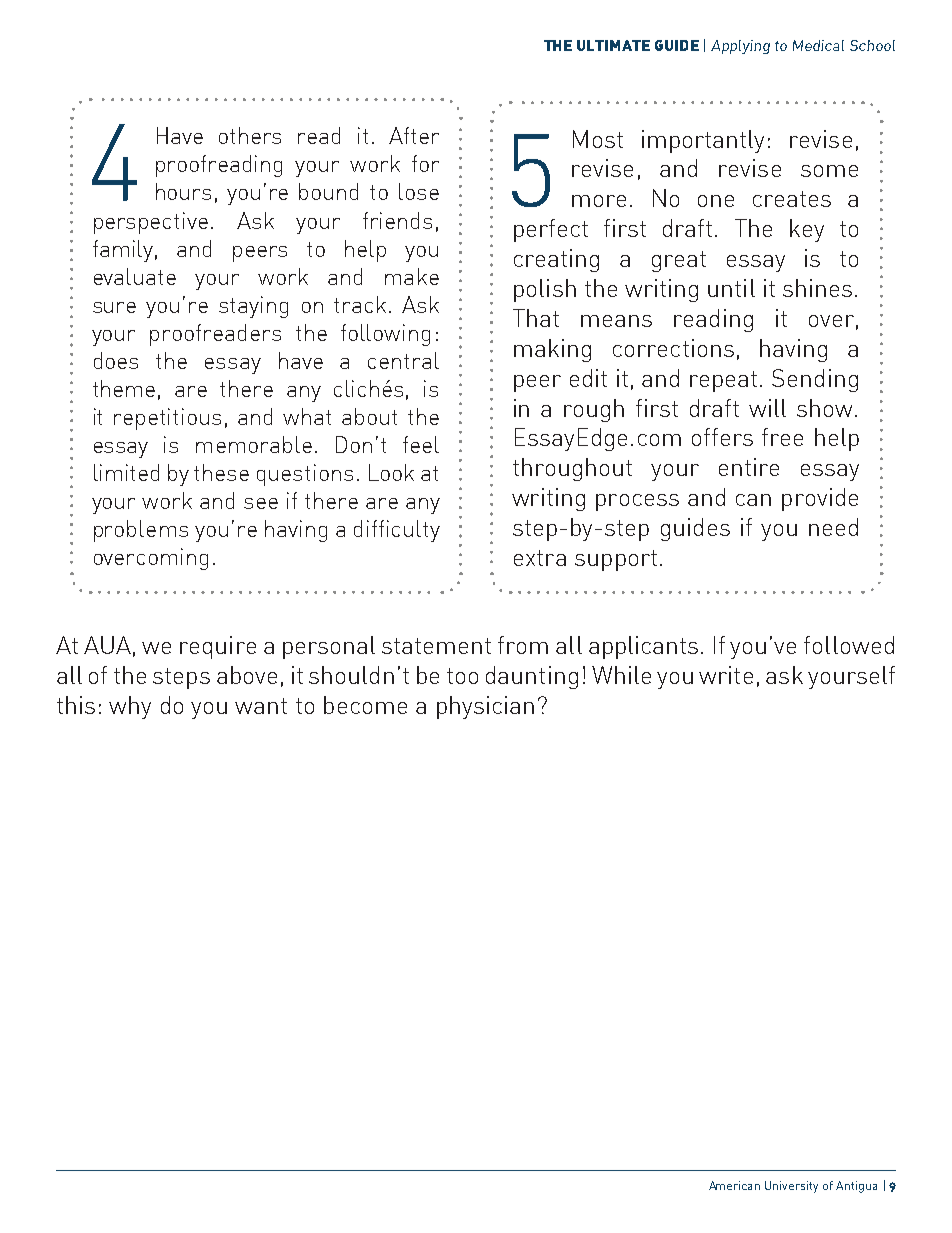 Image resolution: width=952 pixels, height=1233 pixels. I want to click on others, so click(250, 135).
